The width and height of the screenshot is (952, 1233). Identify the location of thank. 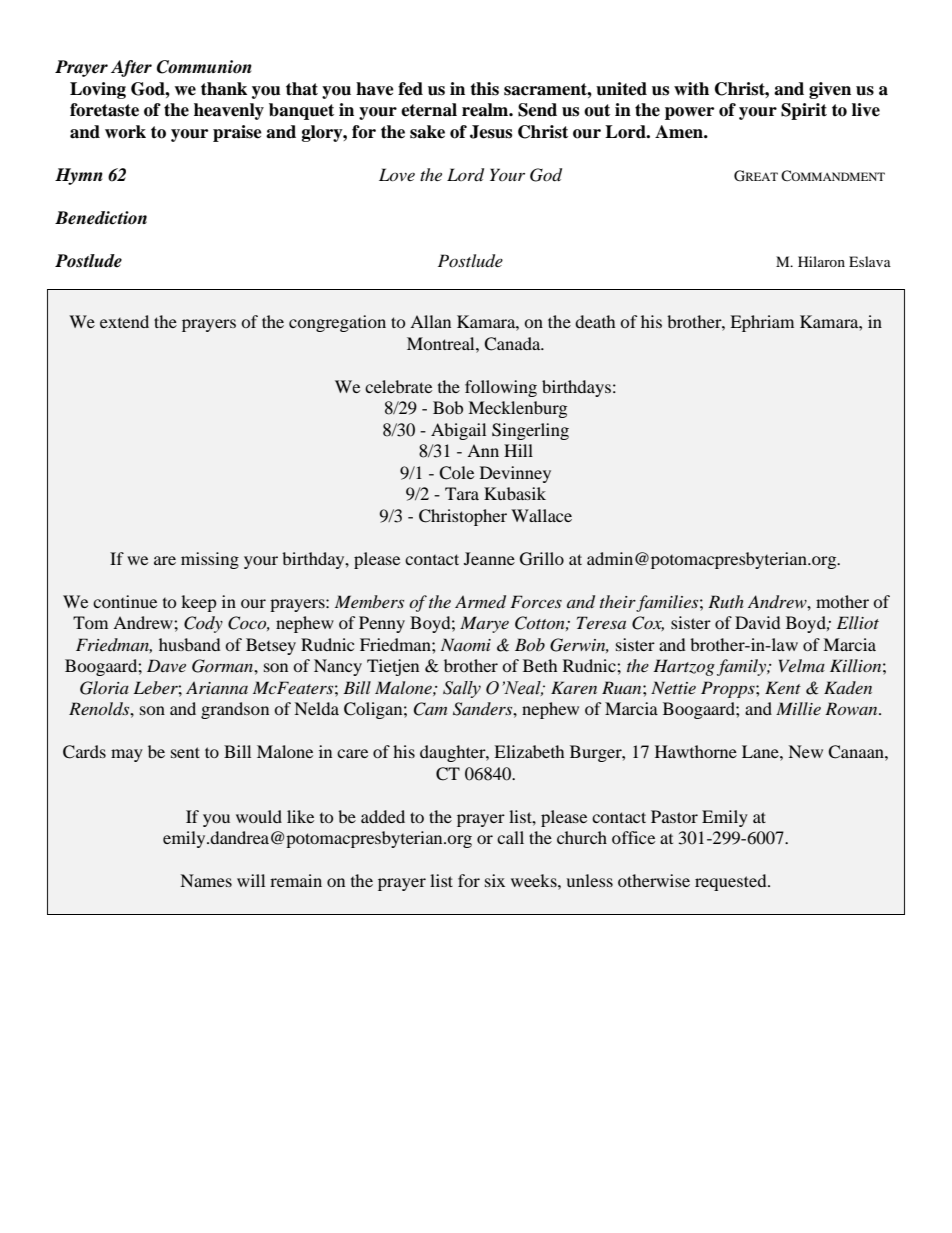
(224, 89).
